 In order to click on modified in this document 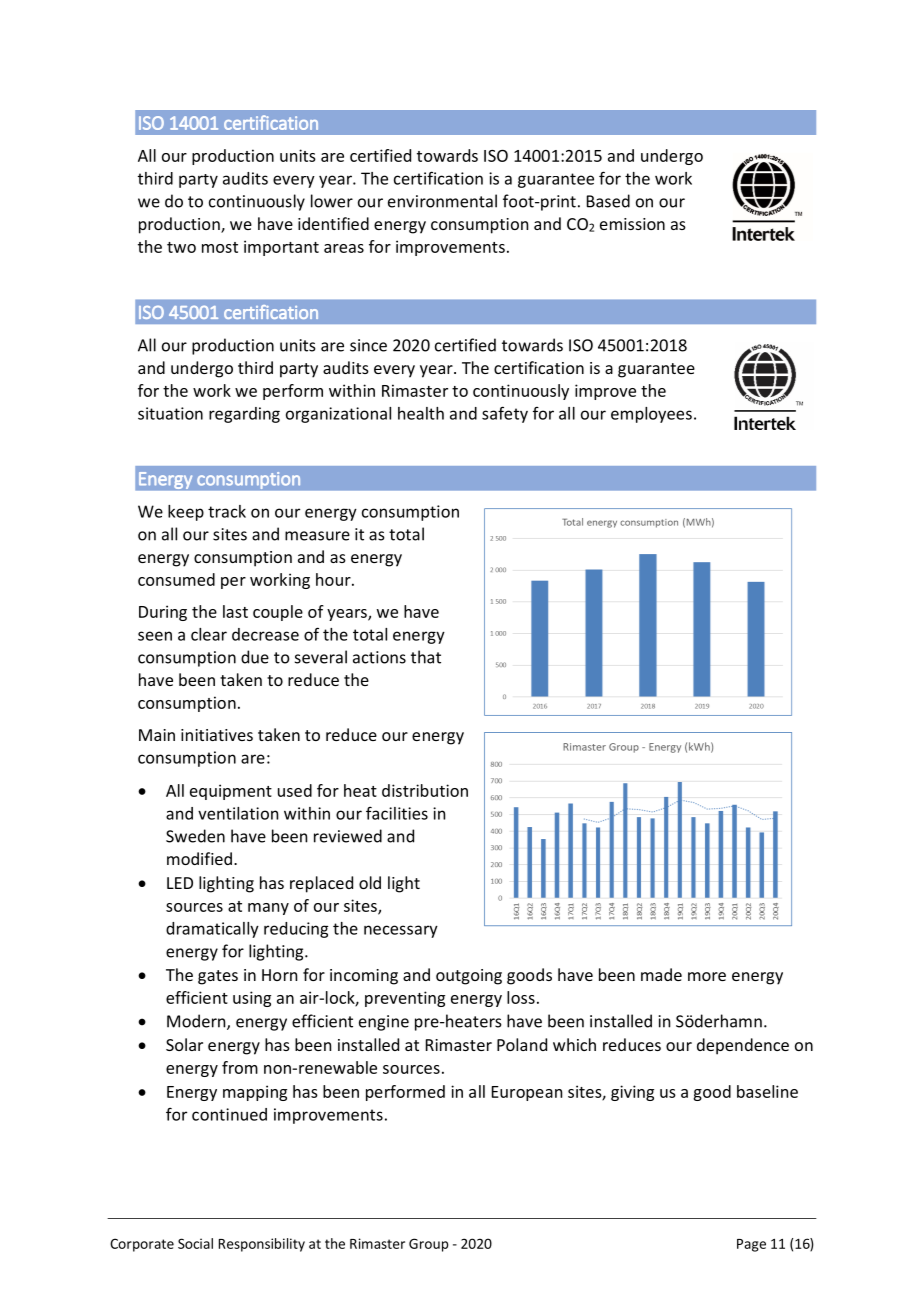, I will do `click(199, 858)`.
